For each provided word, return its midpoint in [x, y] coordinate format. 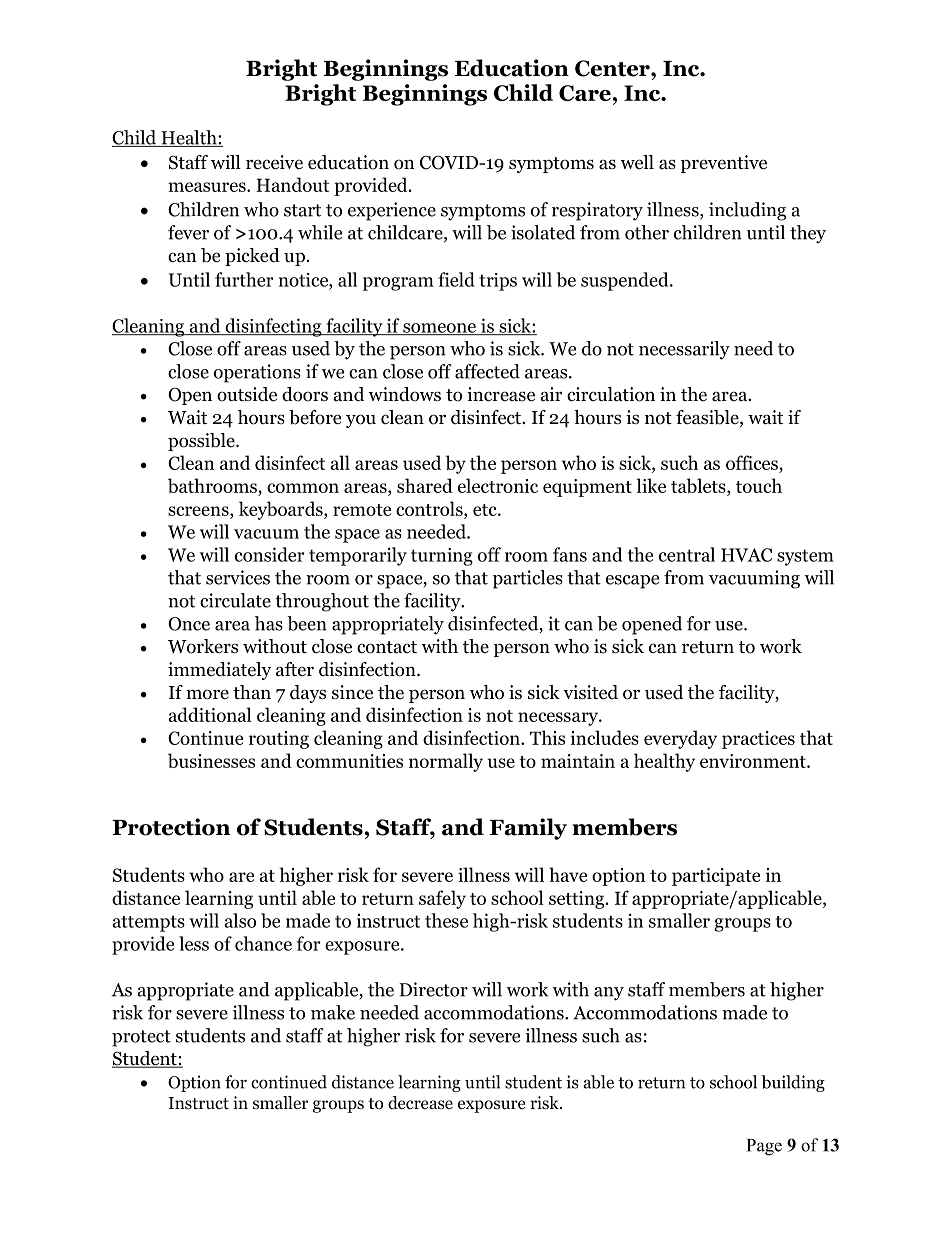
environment [754, 761]
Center [613, 68]
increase [501, 394]
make [333, 1012]
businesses [211, 760]
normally [446, 762]
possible [202, 442]
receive [274, 162]
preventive [724, 164]
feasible [708, 418]
